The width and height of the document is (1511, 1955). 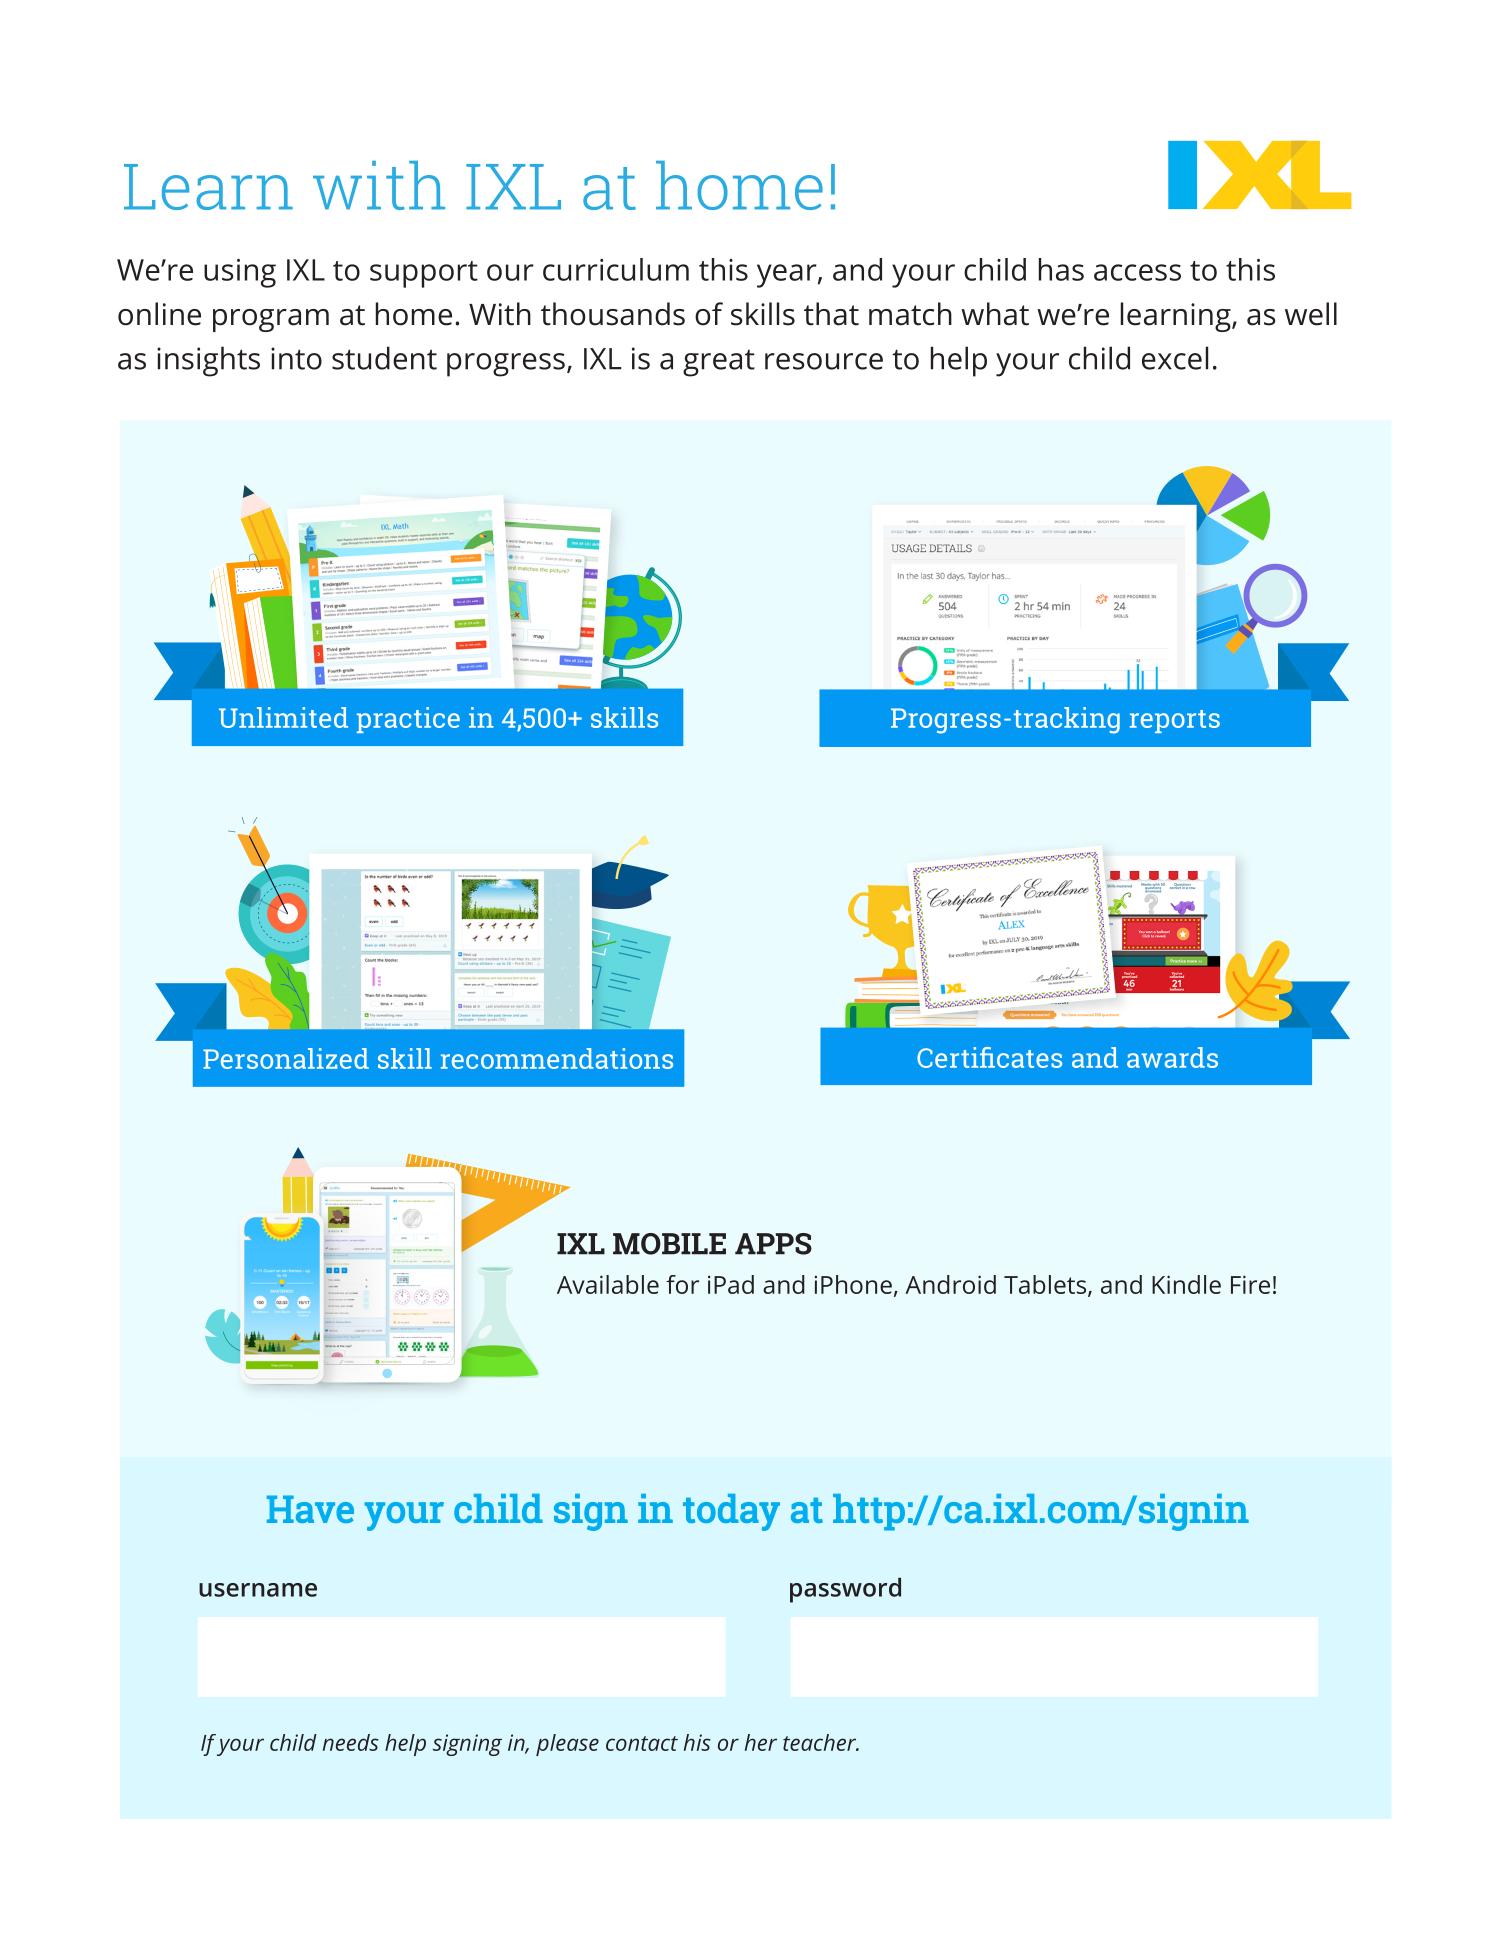 I want to click on password, so click(x=845, y=1590).
